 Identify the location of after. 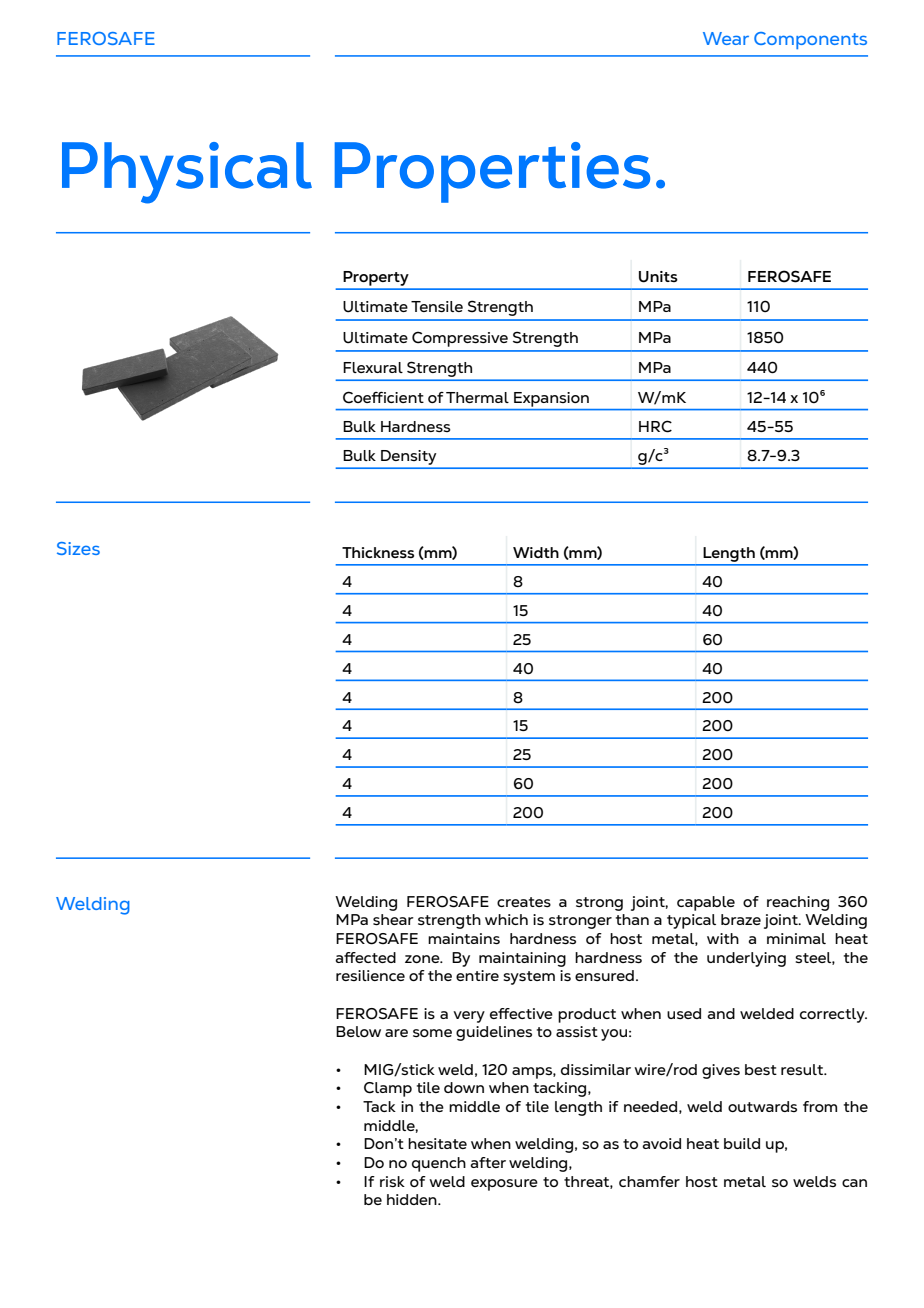
(488, 1162).
